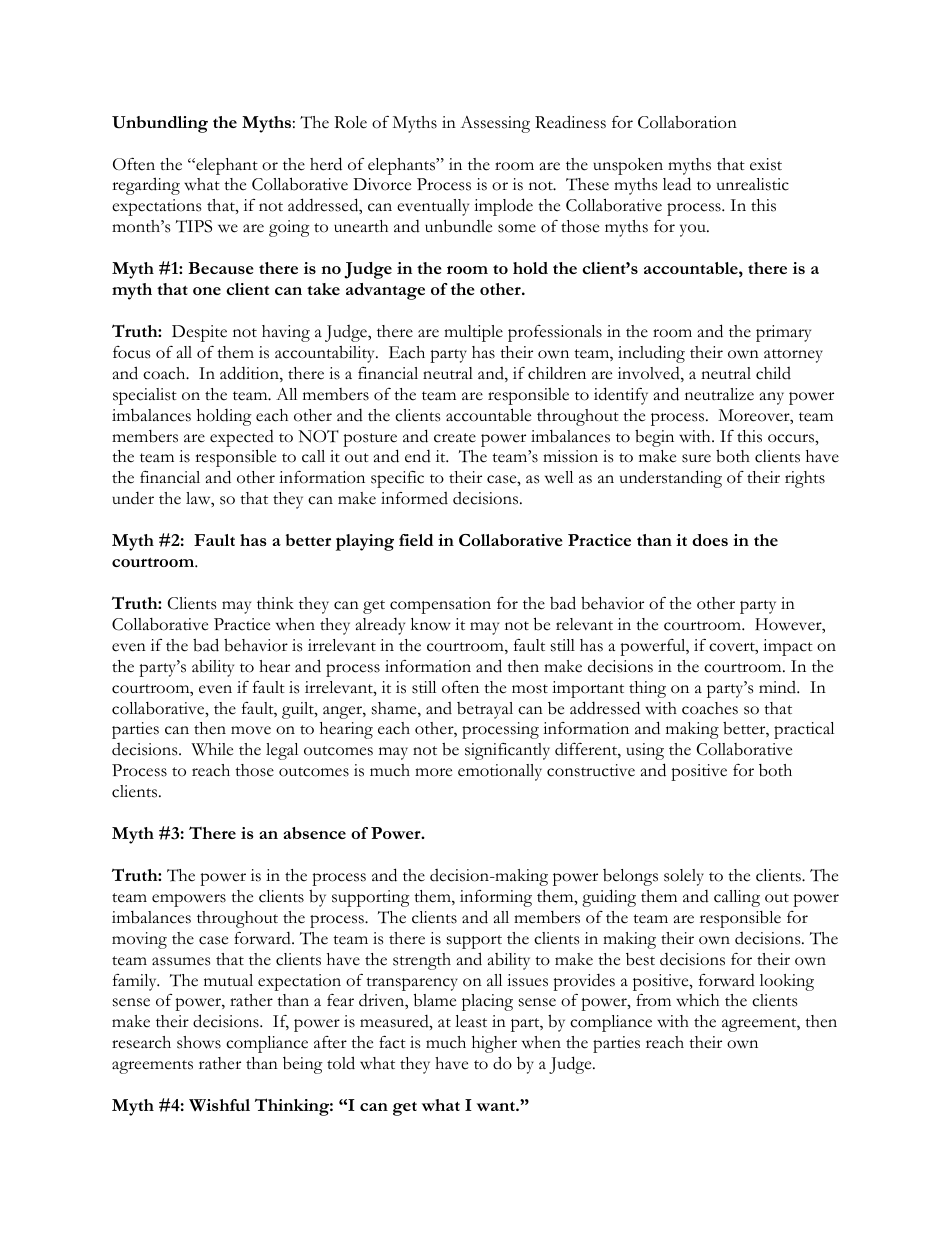  I want to click on Wishful, so click(219, 1105).
